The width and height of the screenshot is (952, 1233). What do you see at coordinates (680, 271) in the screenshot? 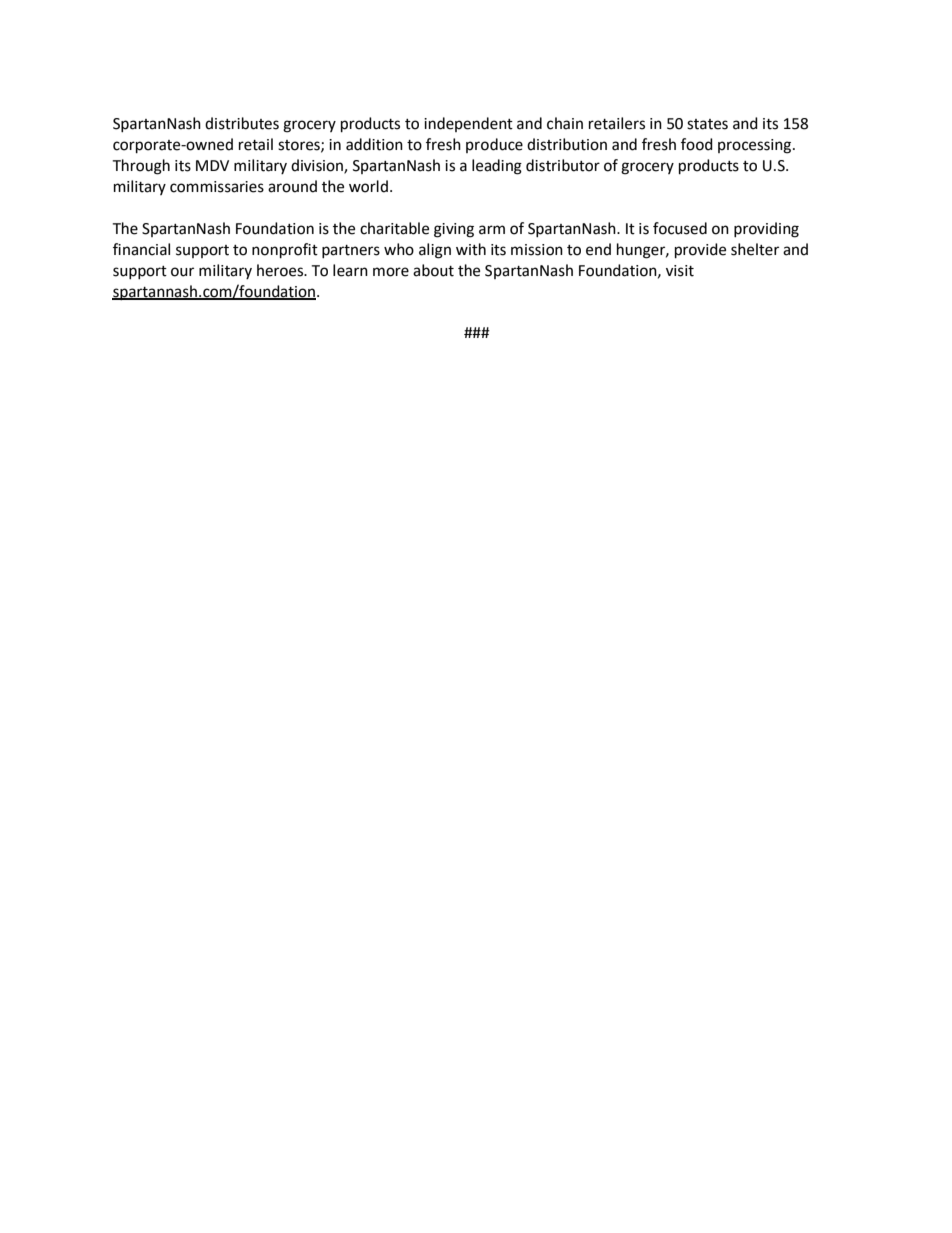
I see `visit` at bounding box center [680, 271].
